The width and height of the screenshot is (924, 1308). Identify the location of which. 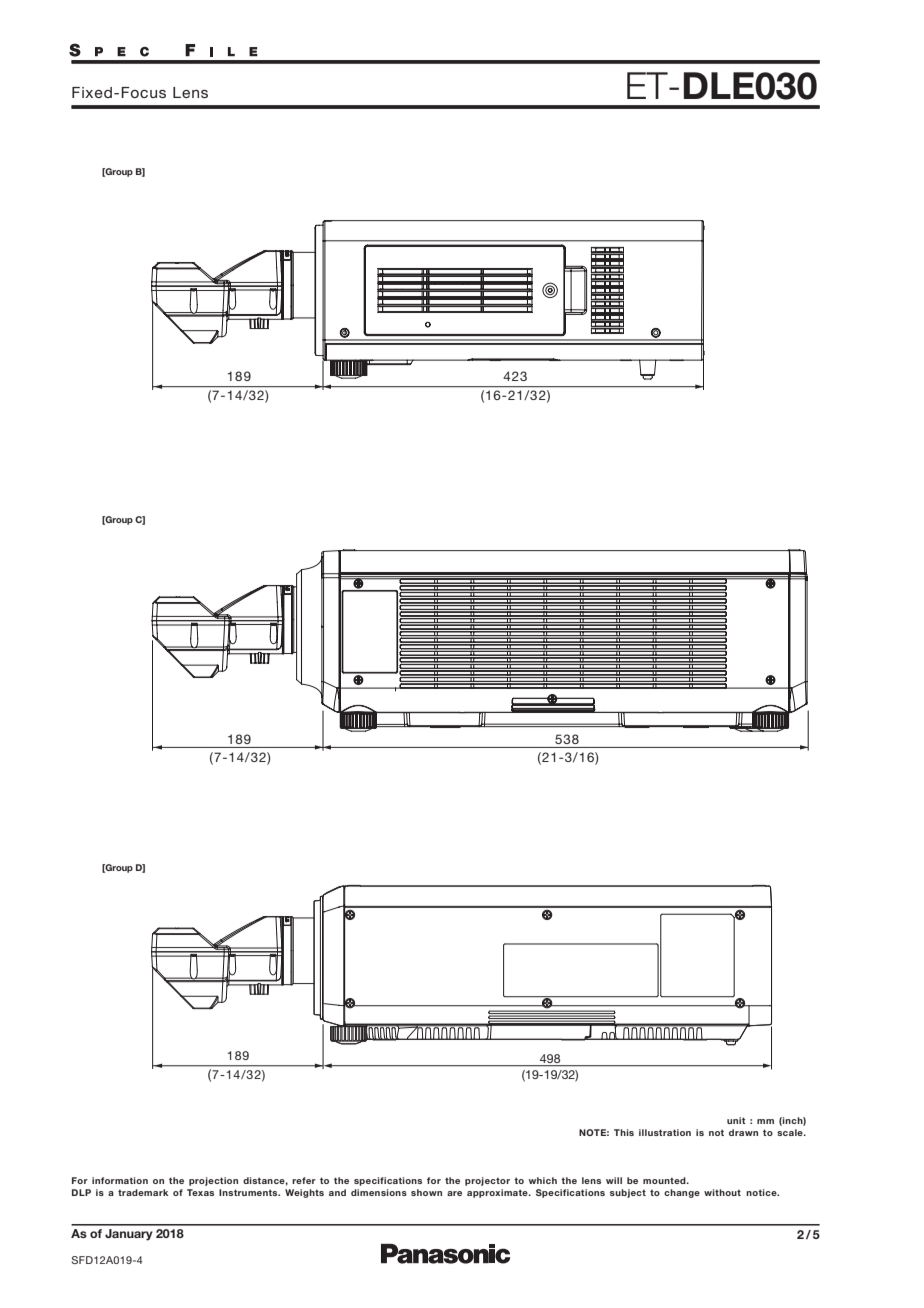
(543, 1180).
